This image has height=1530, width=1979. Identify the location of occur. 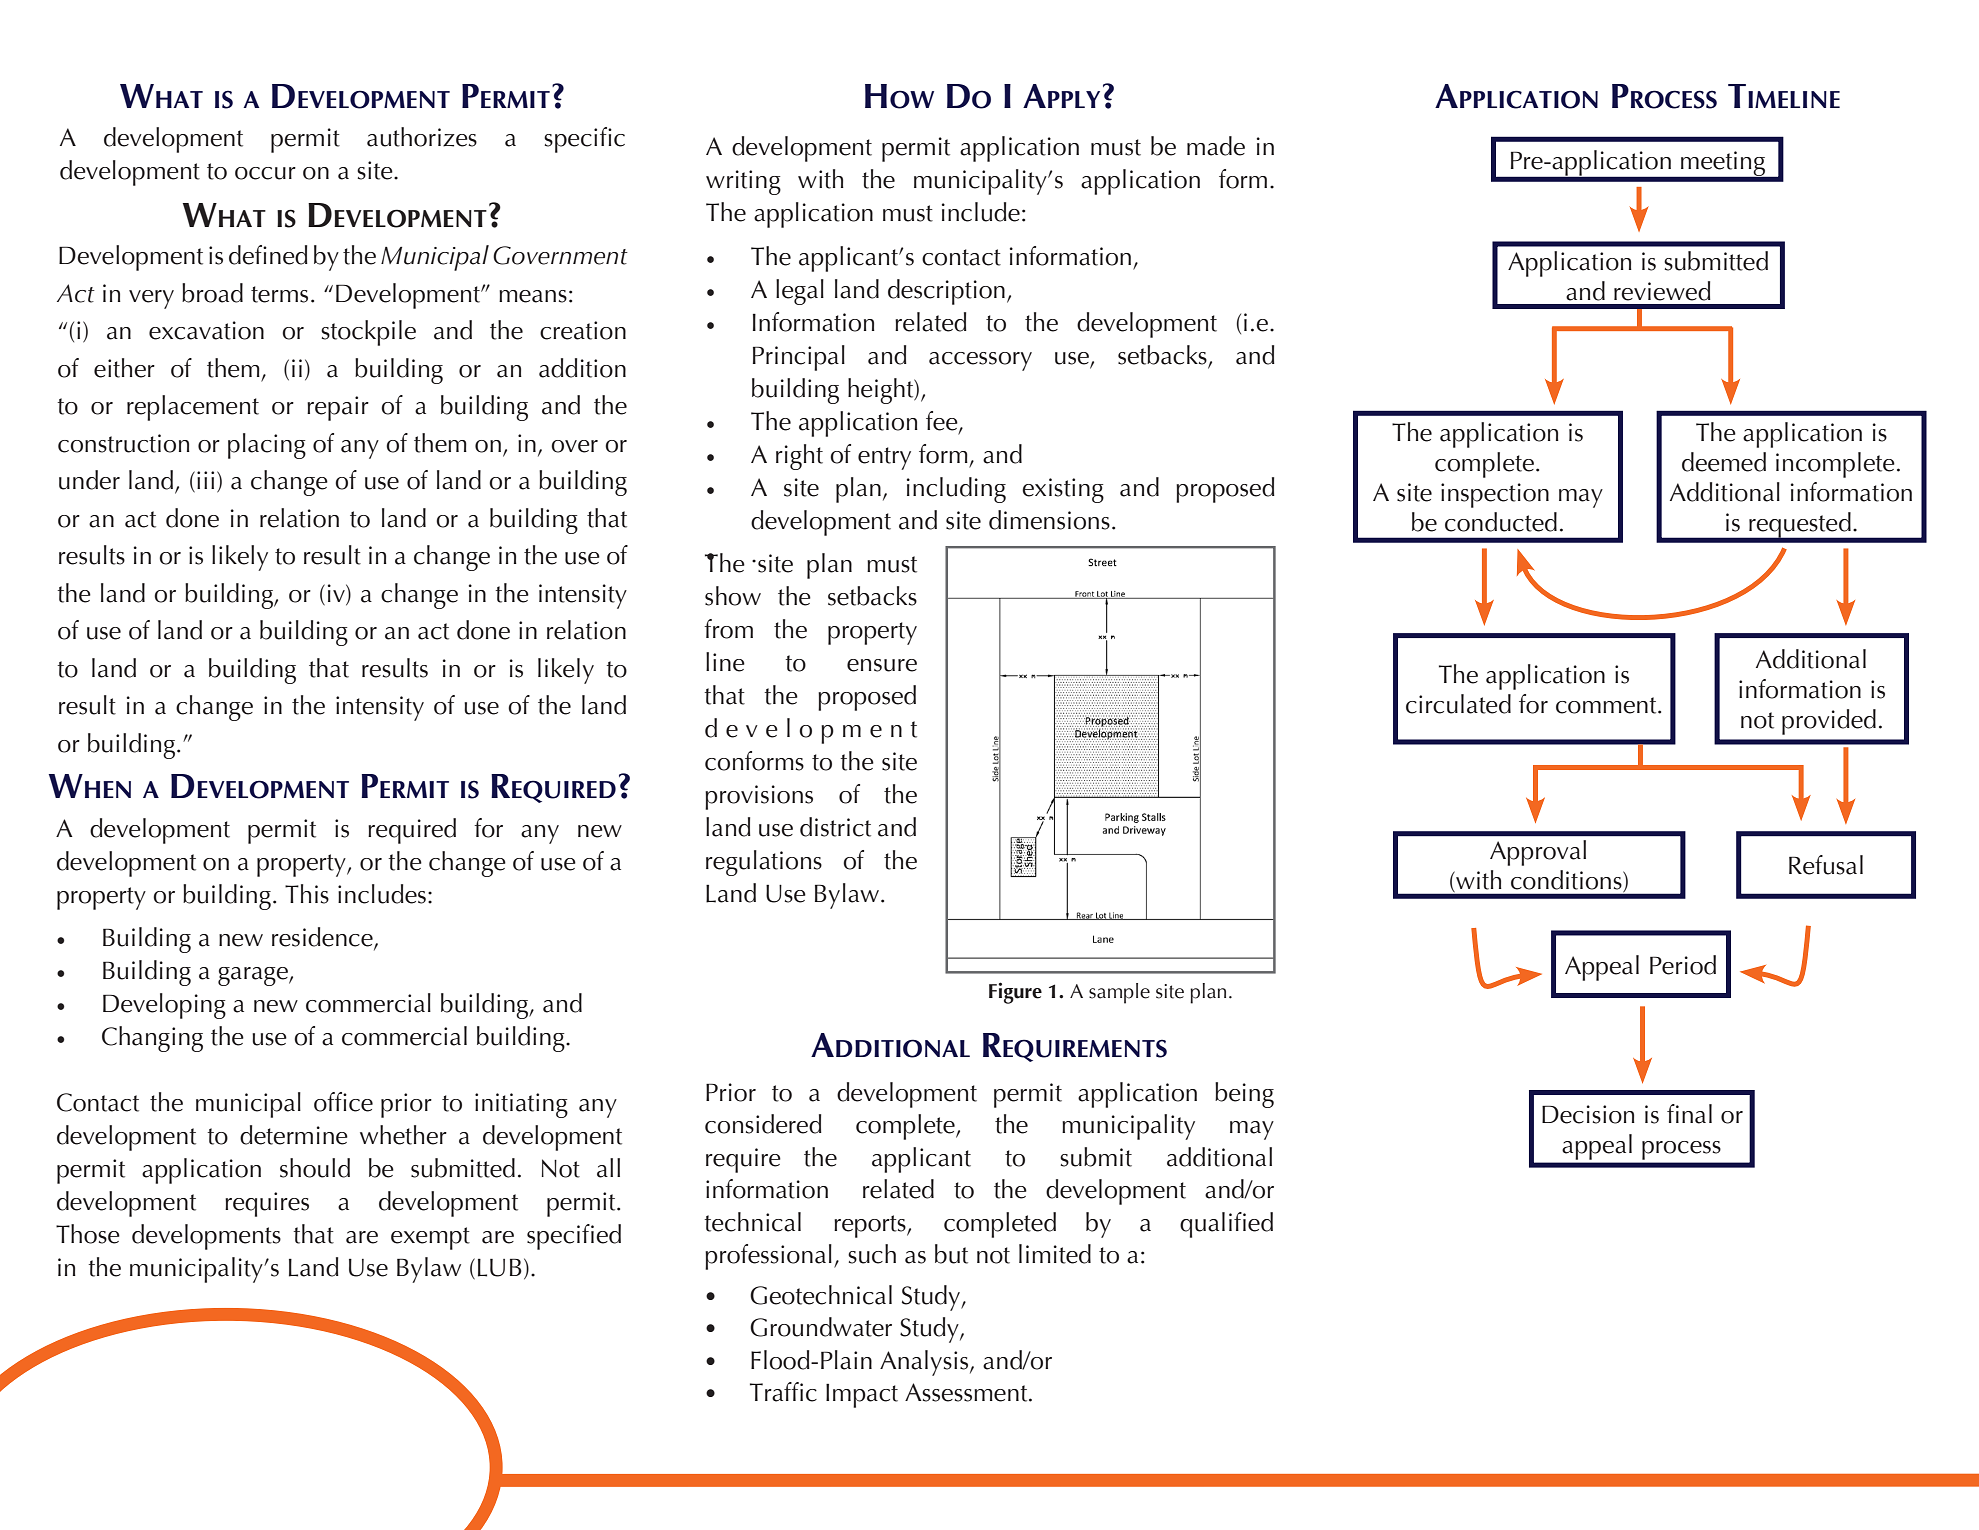
(265, 173).
